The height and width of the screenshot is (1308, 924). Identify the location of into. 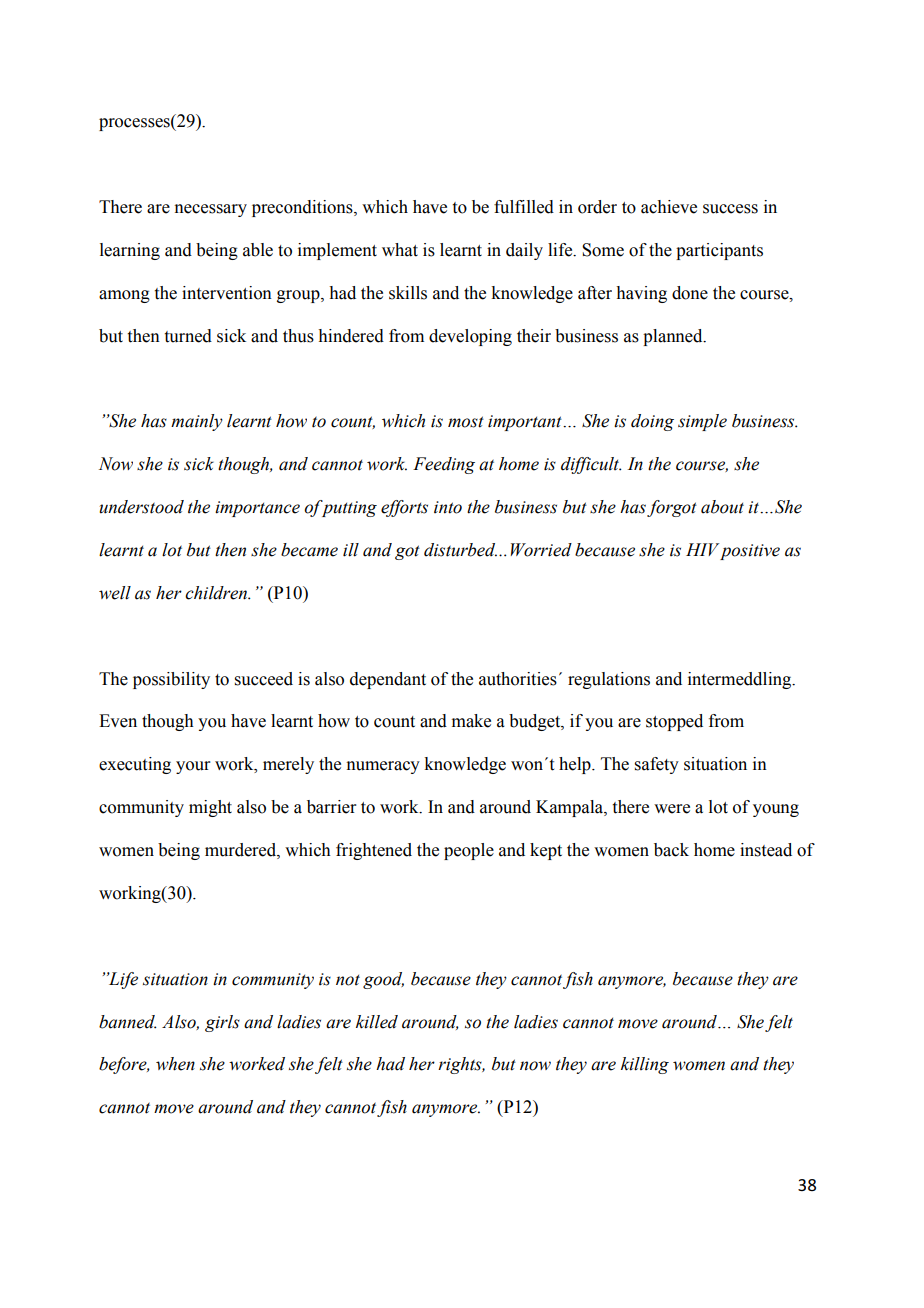
(448, 507).
